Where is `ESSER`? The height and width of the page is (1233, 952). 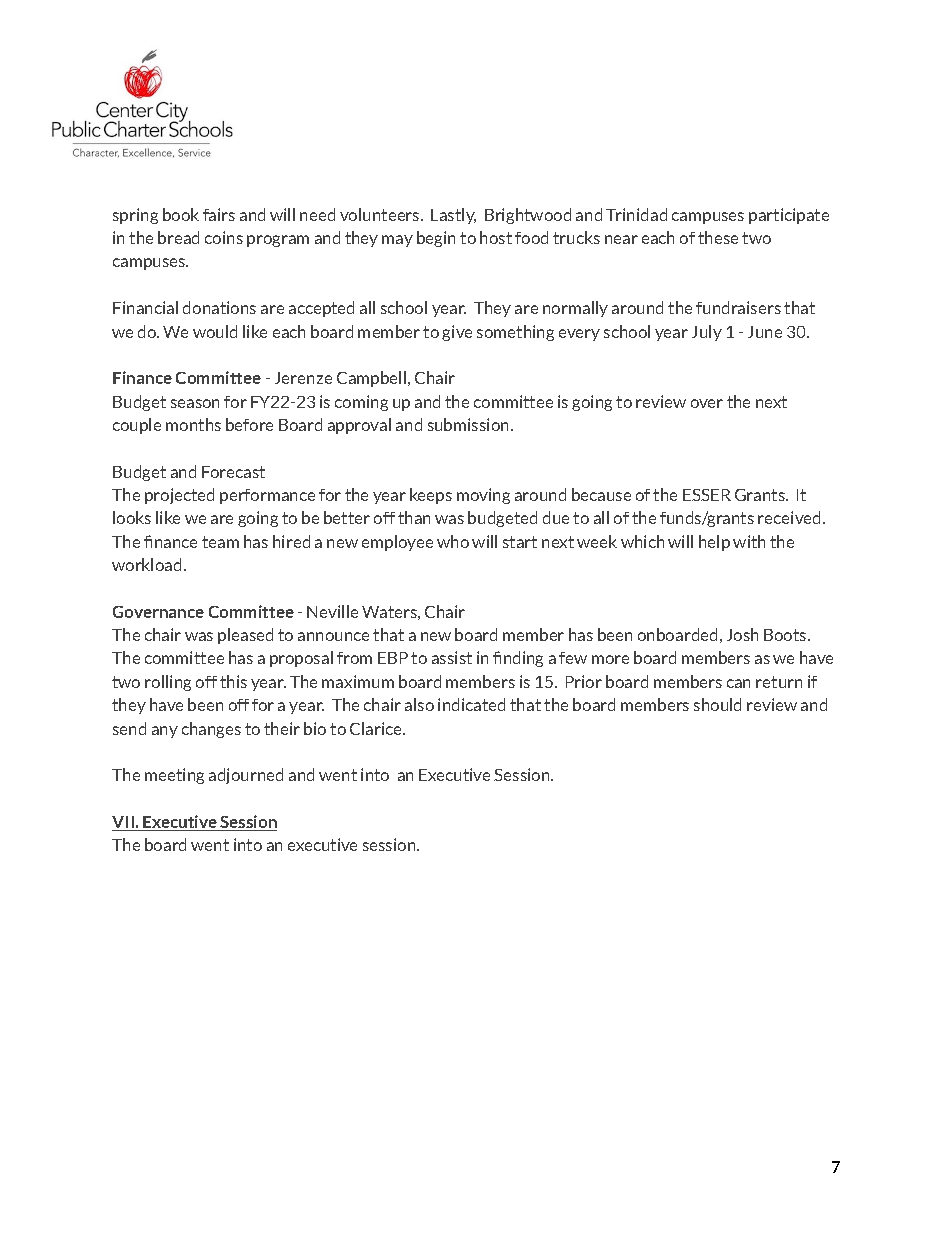 ESSER is located at coordinates (707, 495).
